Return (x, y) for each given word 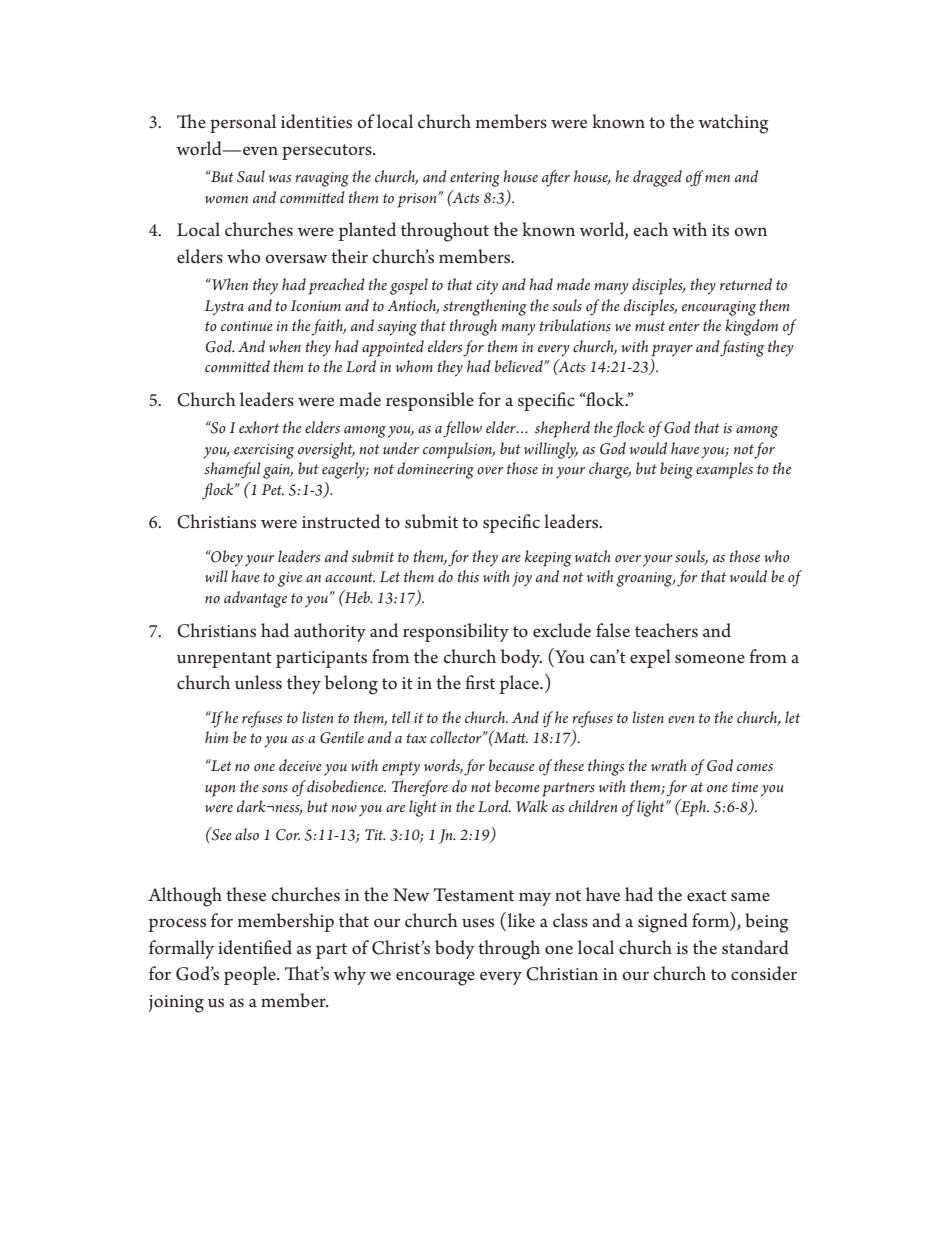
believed (520, 366)
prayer (672, 350)
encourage (435, 978)
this (468, 576)
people (251, 975)
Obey (226, 558)
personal (243, 123)
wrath (669, 765)
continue (247, 326)
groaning (645, 579)
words (443, 766)
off (695, 178)
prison (418, 200)
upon (220, 790)
